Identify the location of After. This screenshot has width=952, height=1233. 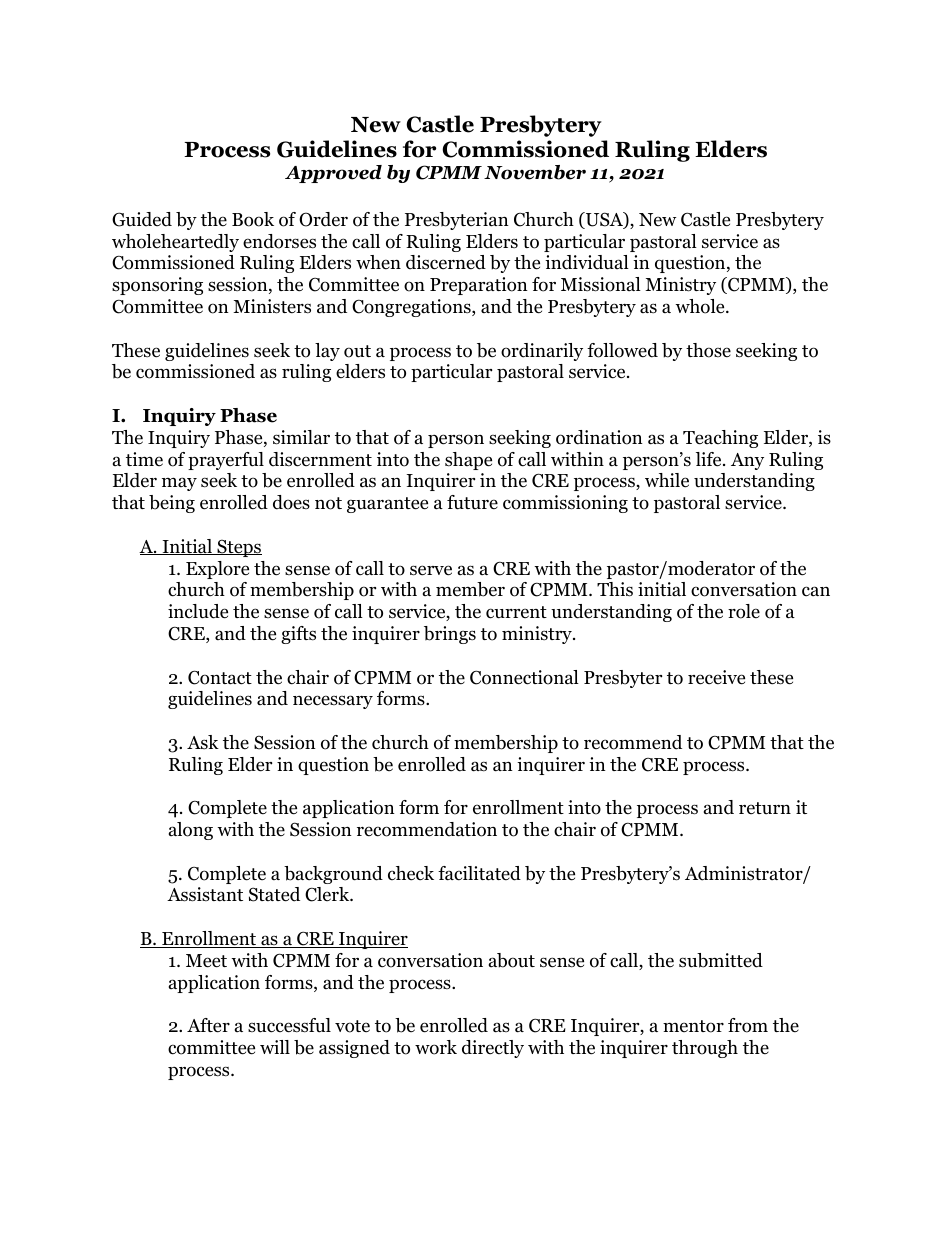
(208, 1025).
